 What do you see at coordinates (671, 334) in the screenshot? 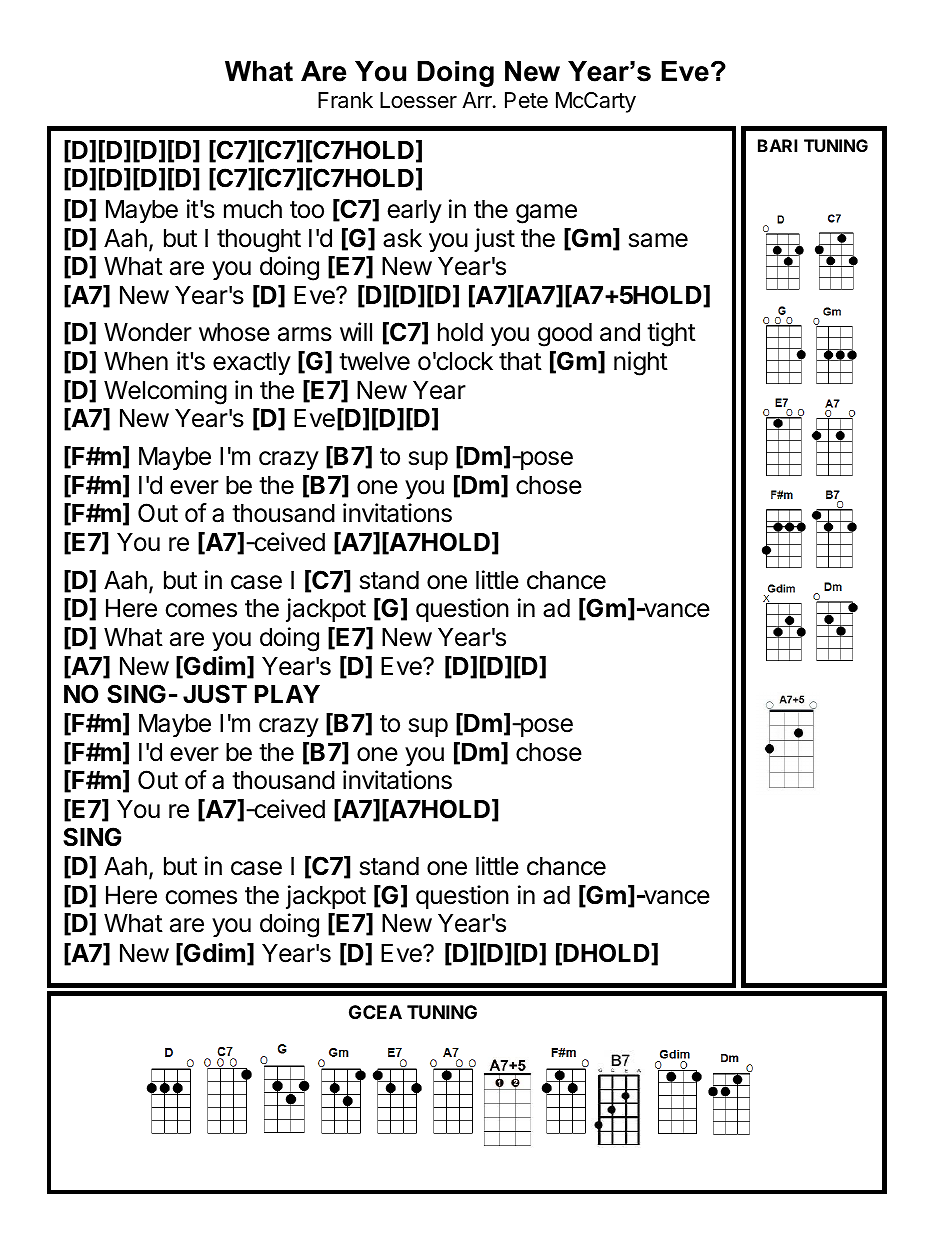
I see `tight` at bounding box center [671, 334].
